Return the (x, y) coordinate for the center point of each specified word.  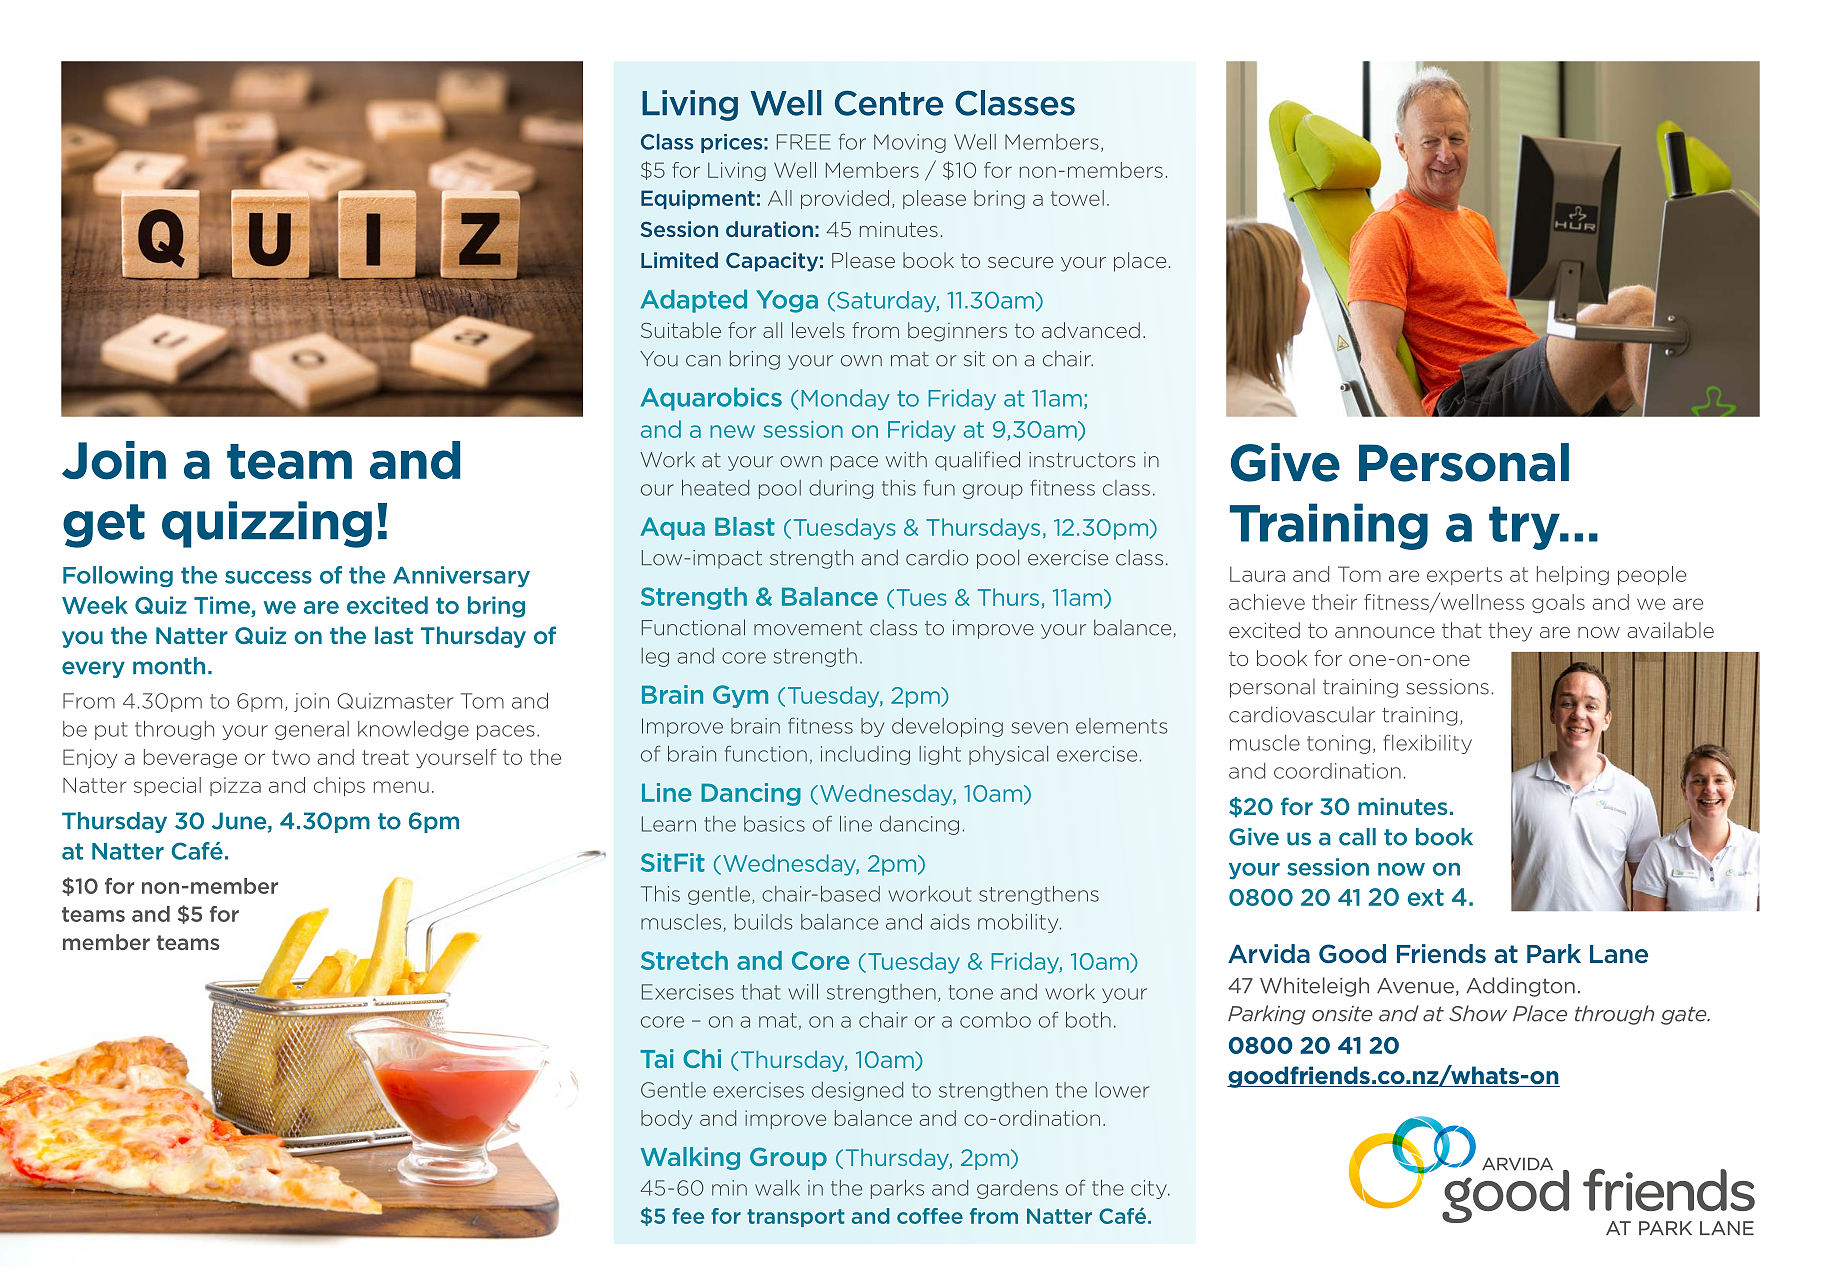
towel (1077, 198)
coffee (930, 1216)
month (169, 666)
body (666, 1119)
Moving (910, 143)
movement (808, 628)
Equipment (698, 199)
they (1510, 632)
